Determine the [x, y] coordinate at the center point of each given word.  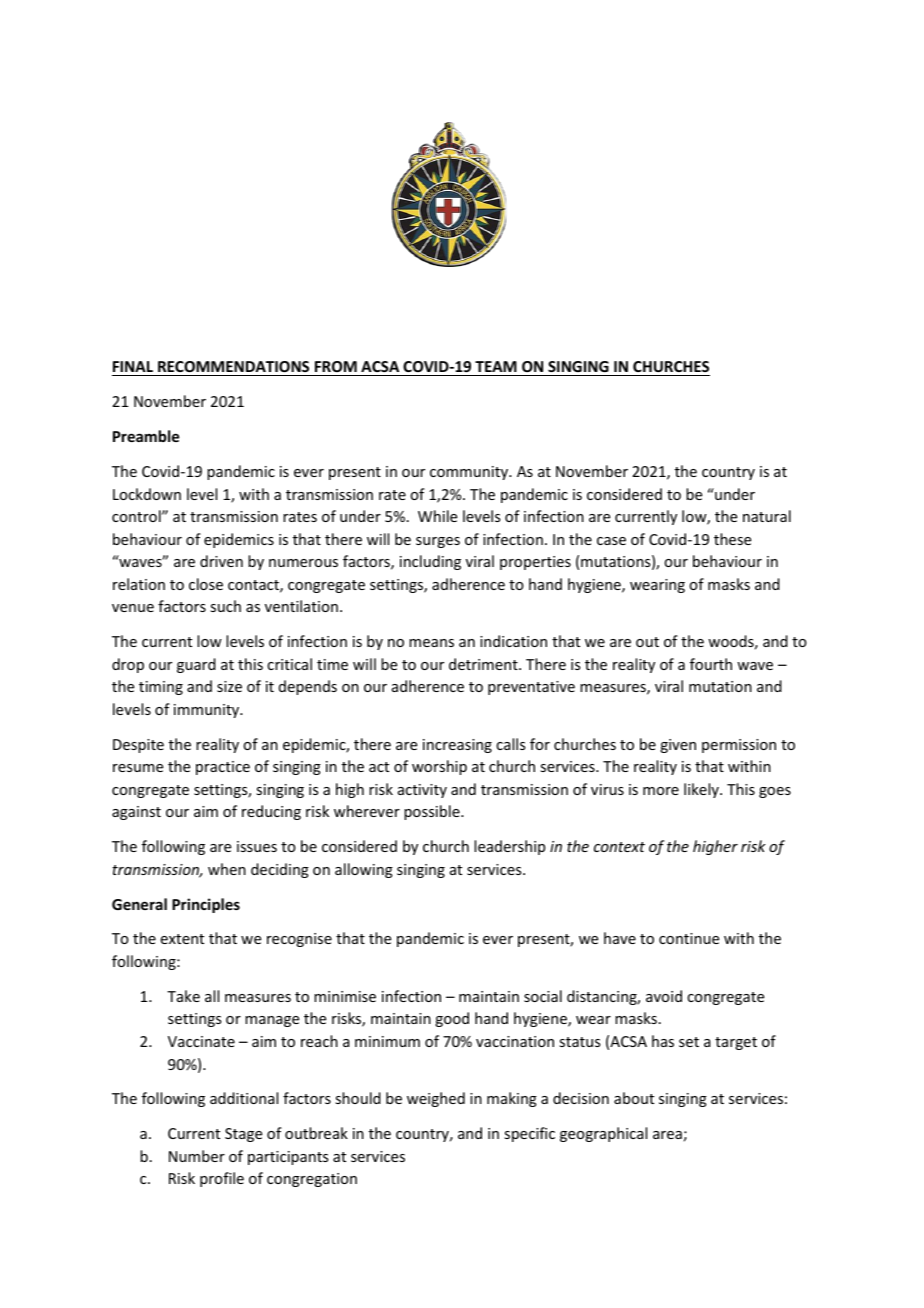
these [732, 539]
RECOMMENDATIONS [233, 366]
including [430, 562]
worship [439, 767]
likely [702, 790]
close [206, 584]
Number [197, 1156]
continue [689, 938]
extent [182, 939]
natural [767, 516]
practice [223, 768]
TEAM [496, 366]
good [452, 1019]
